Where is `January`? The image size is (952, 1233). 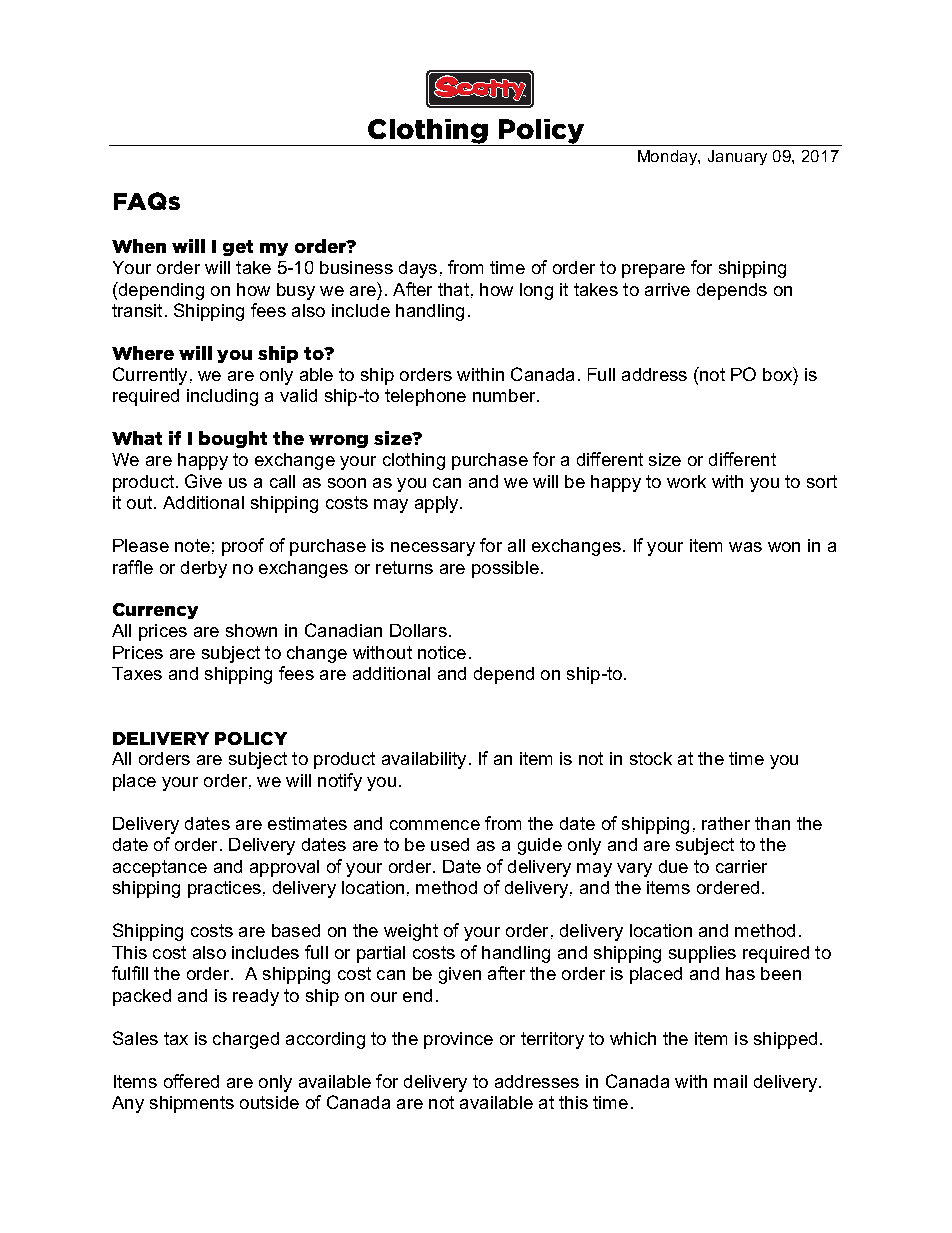
January is located at coordinates (737, 157).
